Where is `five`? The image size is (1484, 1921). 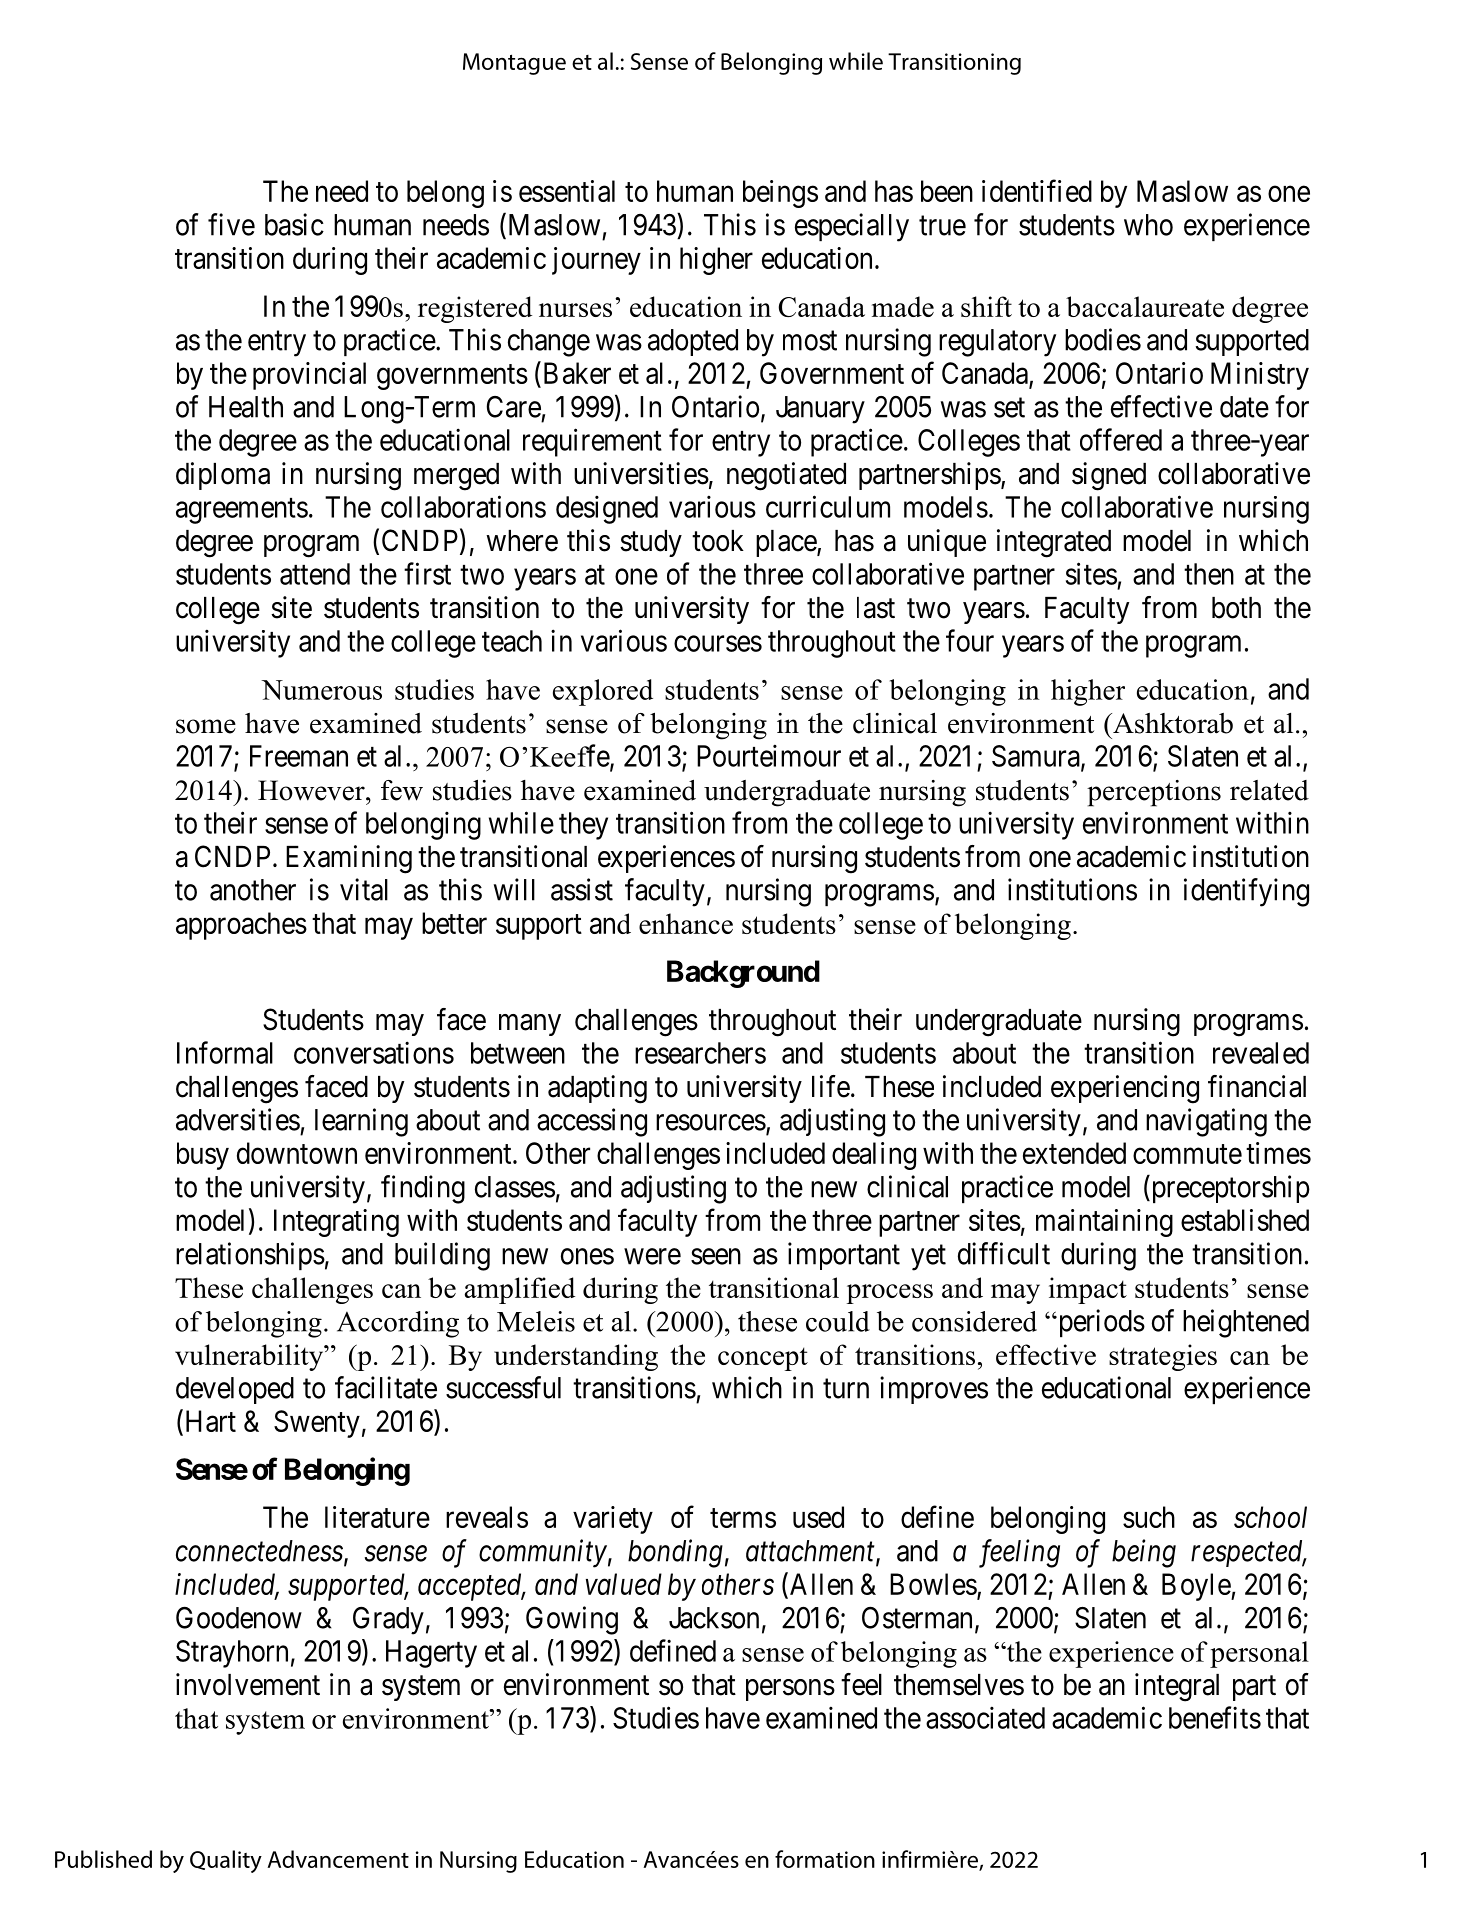 five is located at coordinates (231, 224).
